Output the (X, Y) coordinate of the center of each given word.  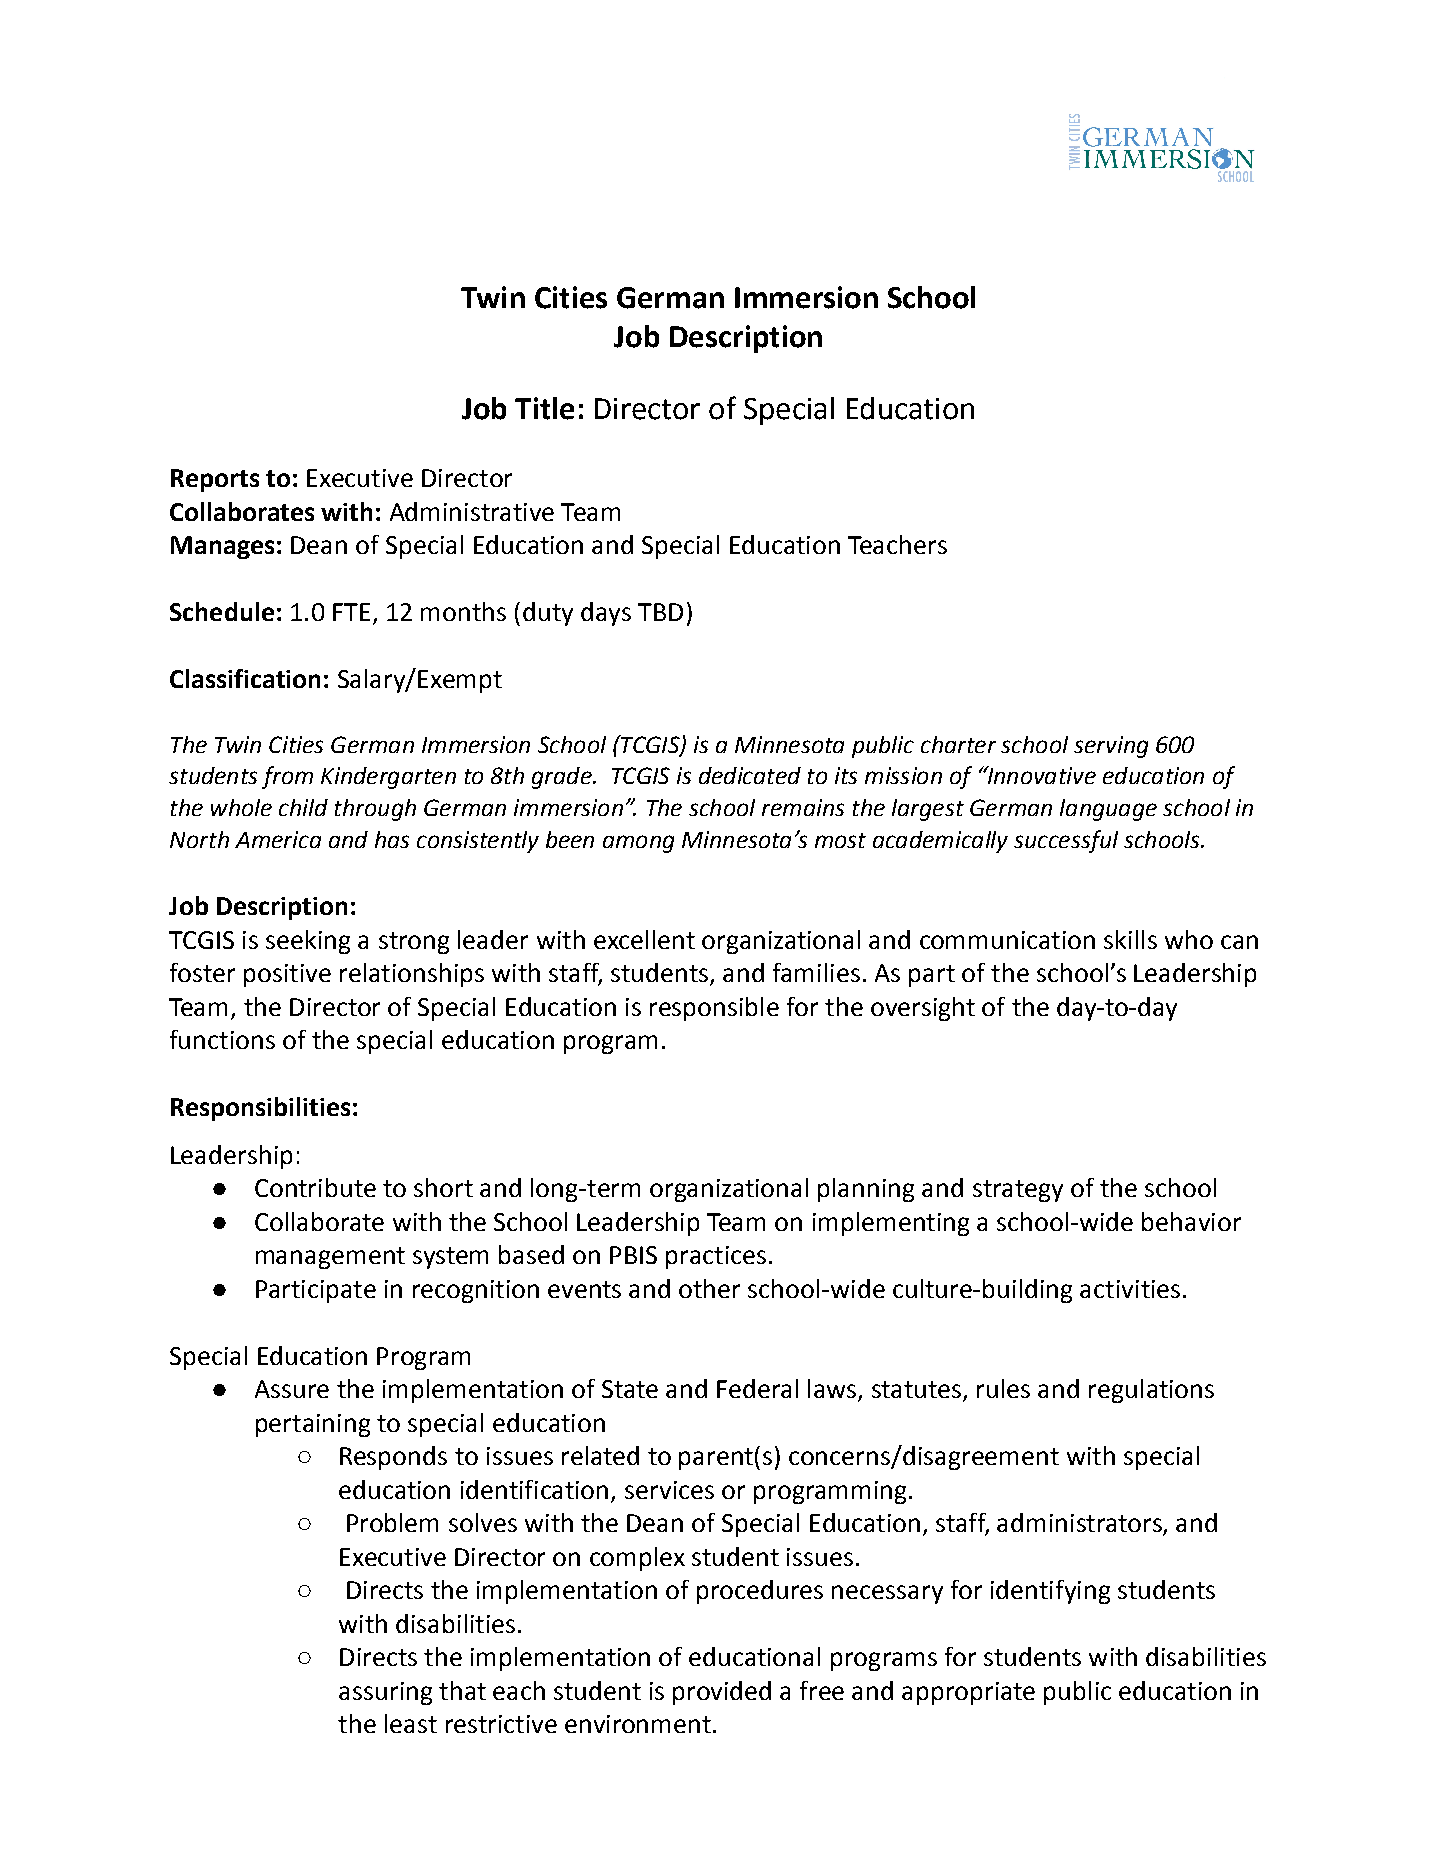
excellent (644, 939)
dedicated (750, 775)
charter (958, 744)
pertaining (313, 1425)
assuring (385, 1693)
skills (1130, 939)
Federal (757, 1388)
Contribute (315, 1187)
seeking (308, 942)
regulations (1151, 1391)
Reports (215, 480)
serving (1111, 747)
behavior (1191, 1221)
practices (716, 1257)
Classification (245, 678)
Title (544, 408)
